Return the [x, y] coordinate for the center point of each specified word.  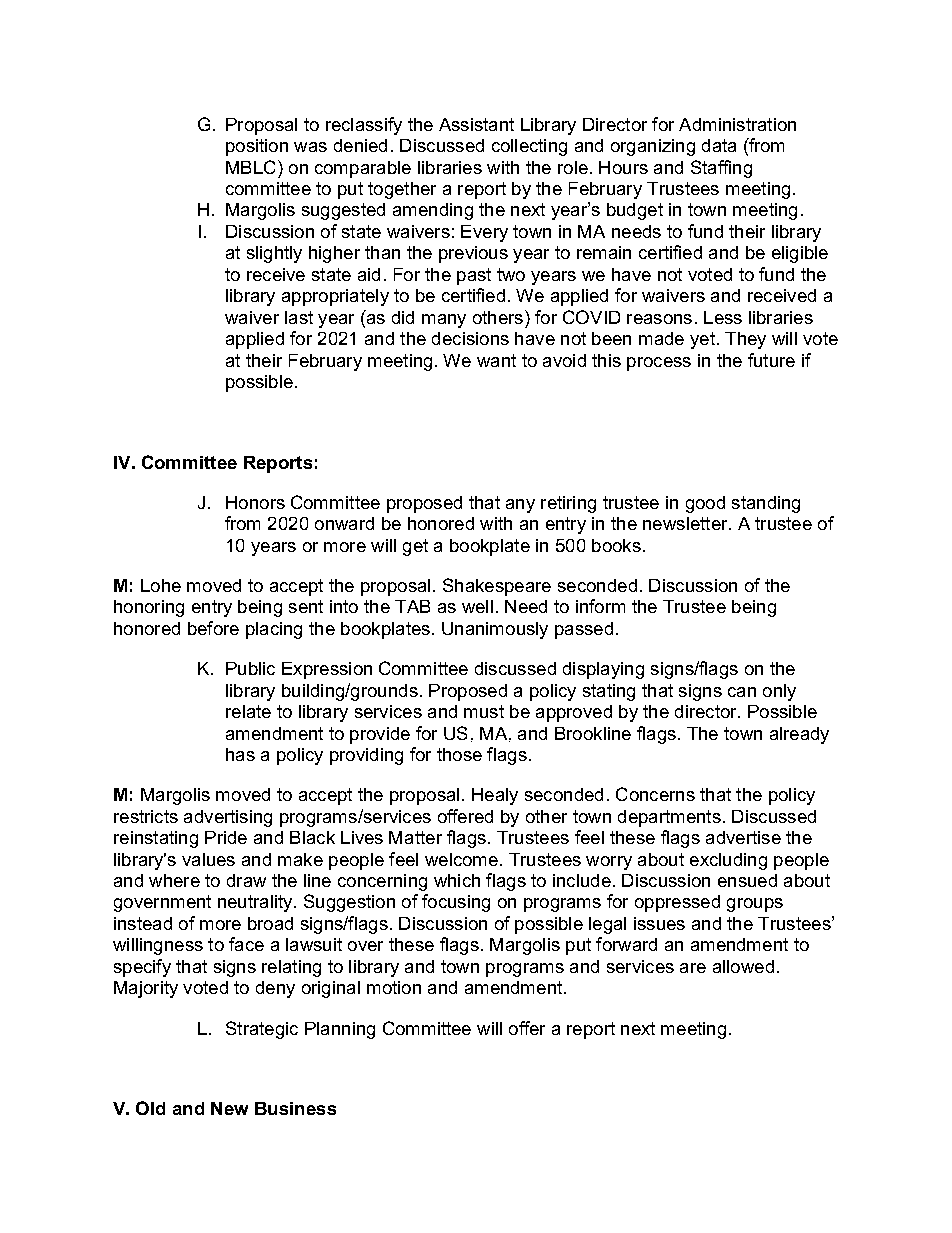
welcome [461, 859]
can [742, 692]
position [257, 147]
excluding [728, 861]
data [719, 145]
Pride [226, 837]
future [771, 360]
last [299, 317]
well [477, 606]
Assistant [476, 124]
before [213, 628]
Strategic [262, 1030]
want [496, 360]
